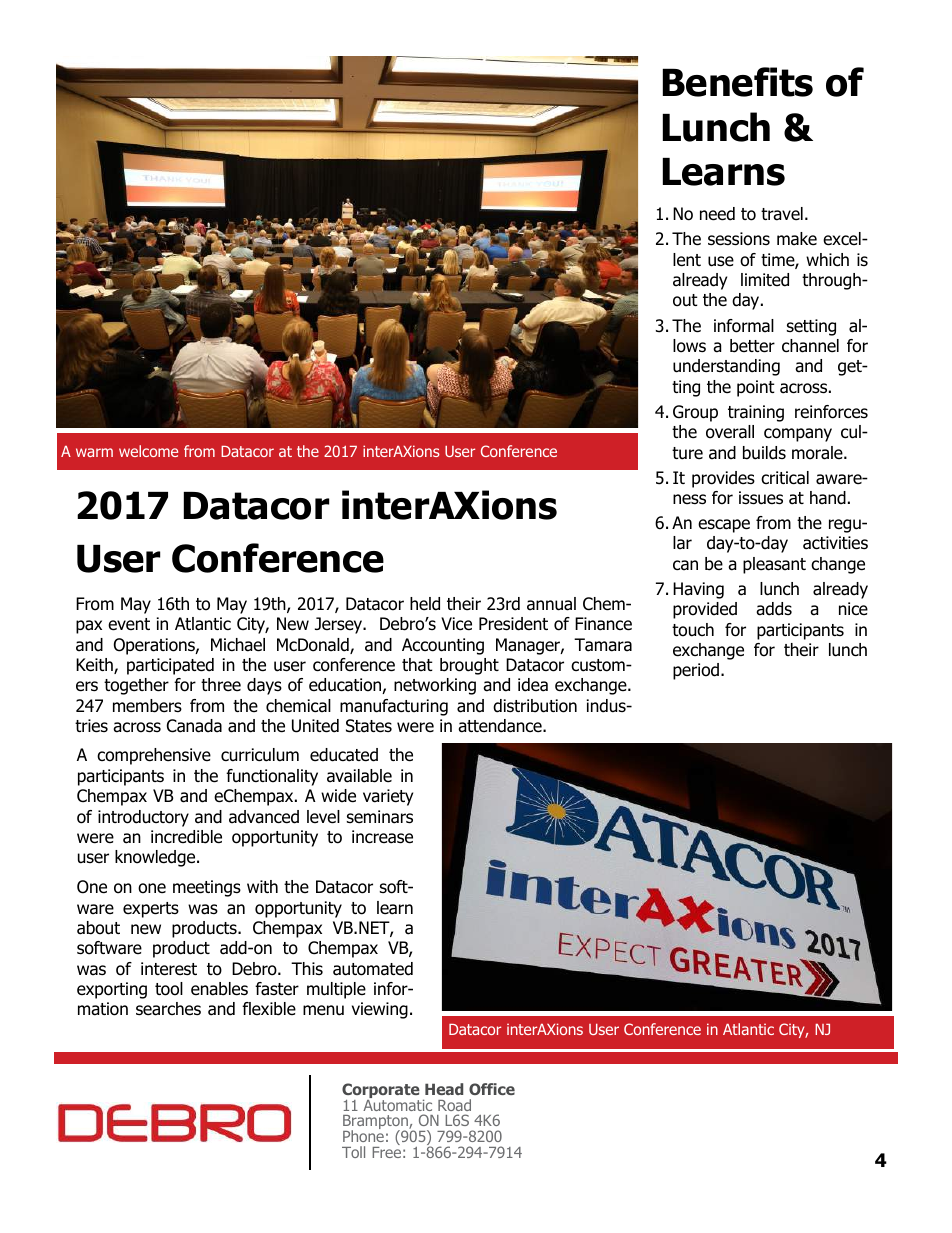 The image size is (952, 1233). What do you see at coordinates (353, 1152) in the page?
I see `Toll` at bounding box center [353, 1152].
